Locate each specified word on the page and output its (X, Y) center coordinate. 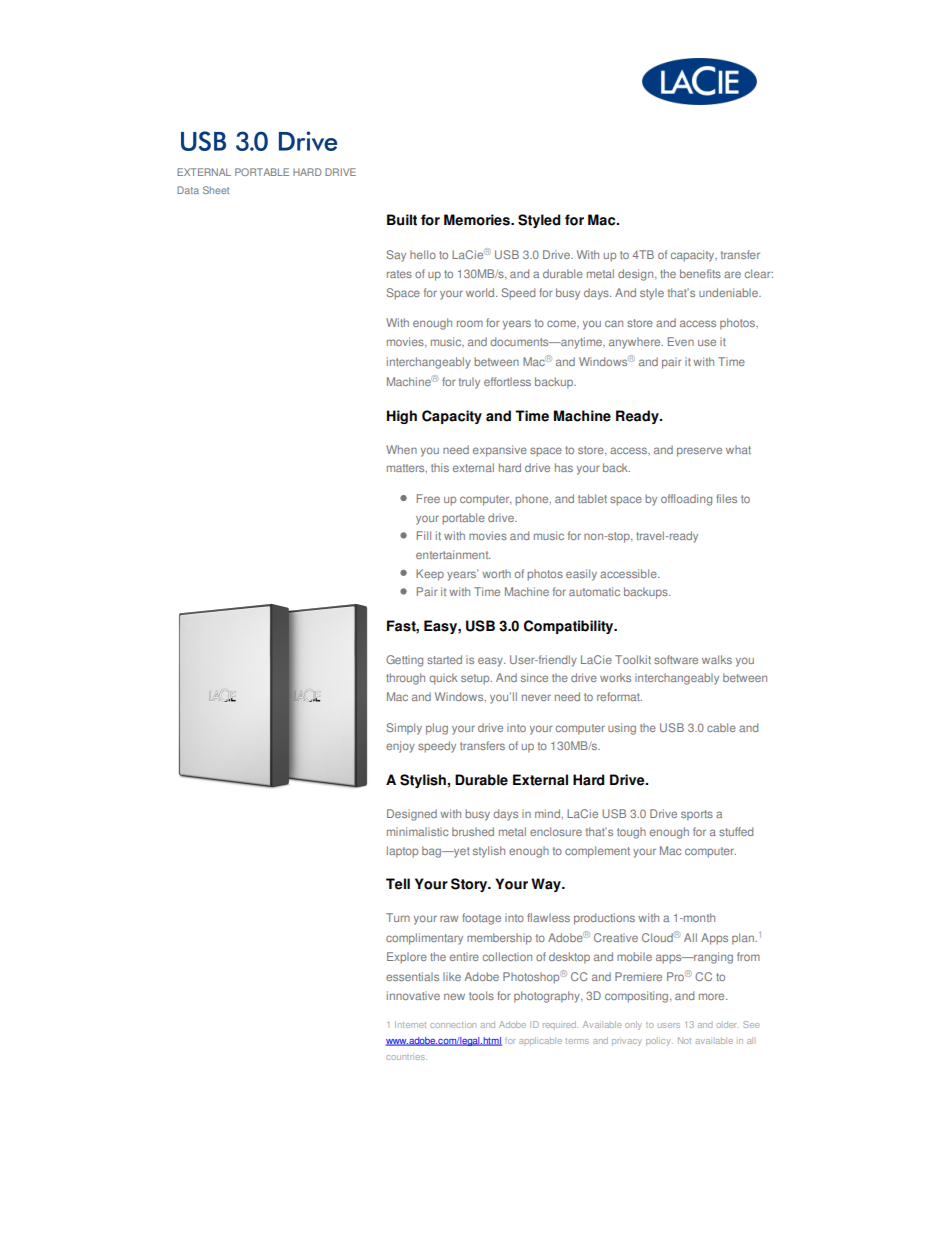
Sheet (216, 190)
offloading (686, 500)
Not (684, 1040)
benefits (700, 273)
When (401, 449)
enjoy (400, 747)
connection (453, 1024)
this (440, 467)
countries (406, 1056)
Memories (478, 220)
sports (697, 815)
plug (437, 729)
